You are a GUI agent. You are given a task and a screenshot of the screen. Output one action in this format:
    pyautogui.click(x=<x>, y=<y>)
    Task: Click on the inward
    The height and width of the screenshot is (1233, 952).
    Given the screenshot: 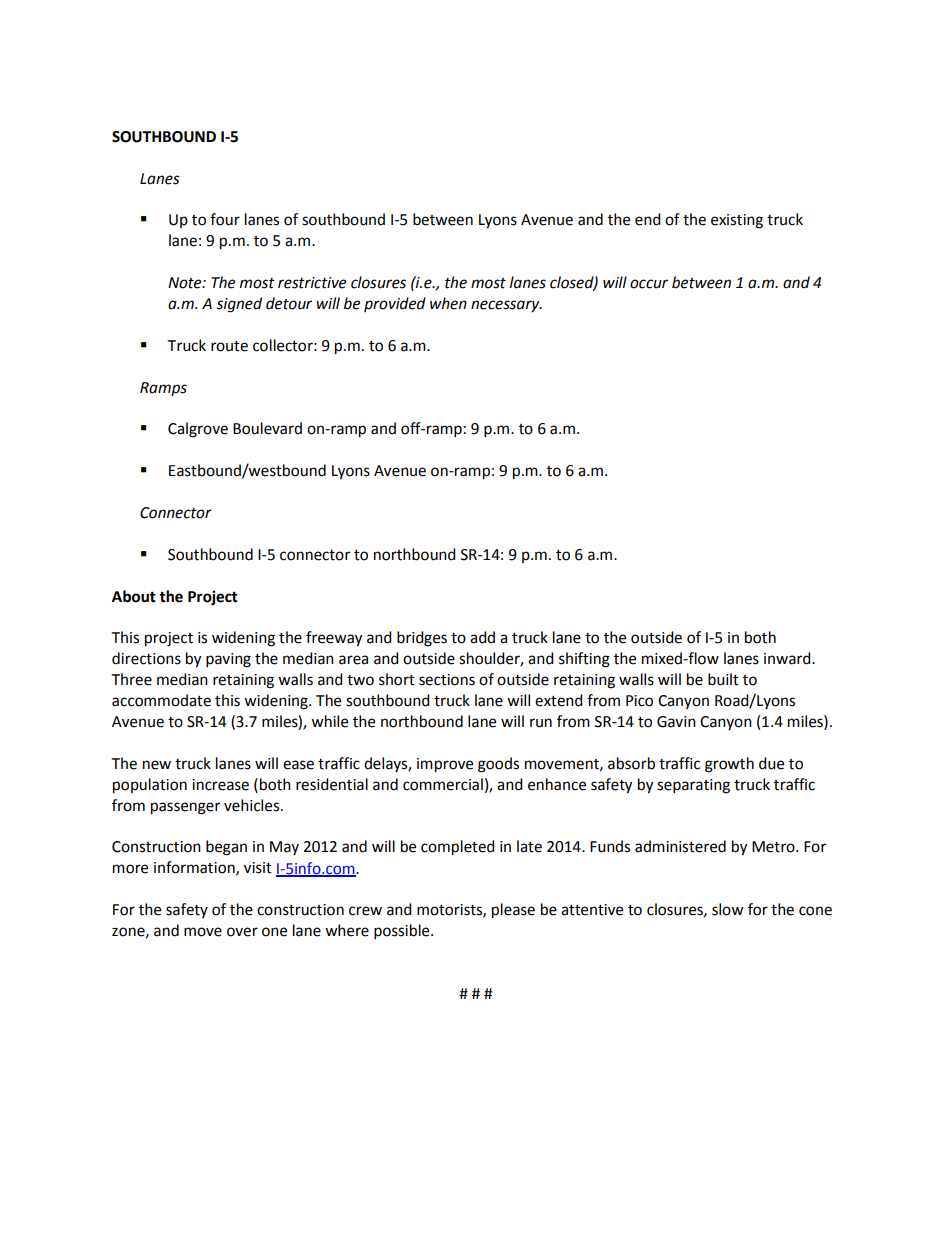 What is the action you would take?
    pyautogui.click(x=788, y=658)
